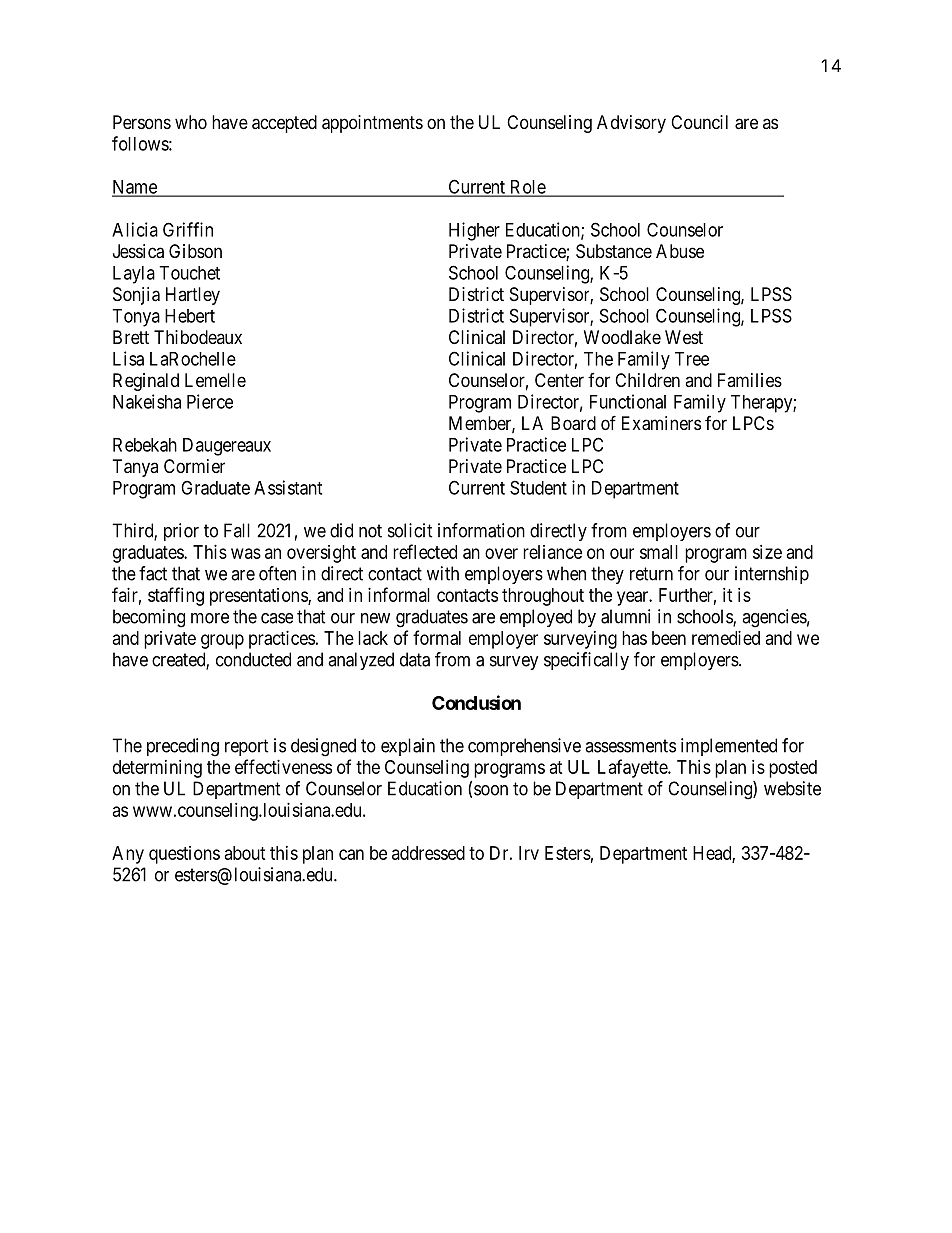 The height and width of the page is (1233, 952). I want to click on size, so click(767, 552).
